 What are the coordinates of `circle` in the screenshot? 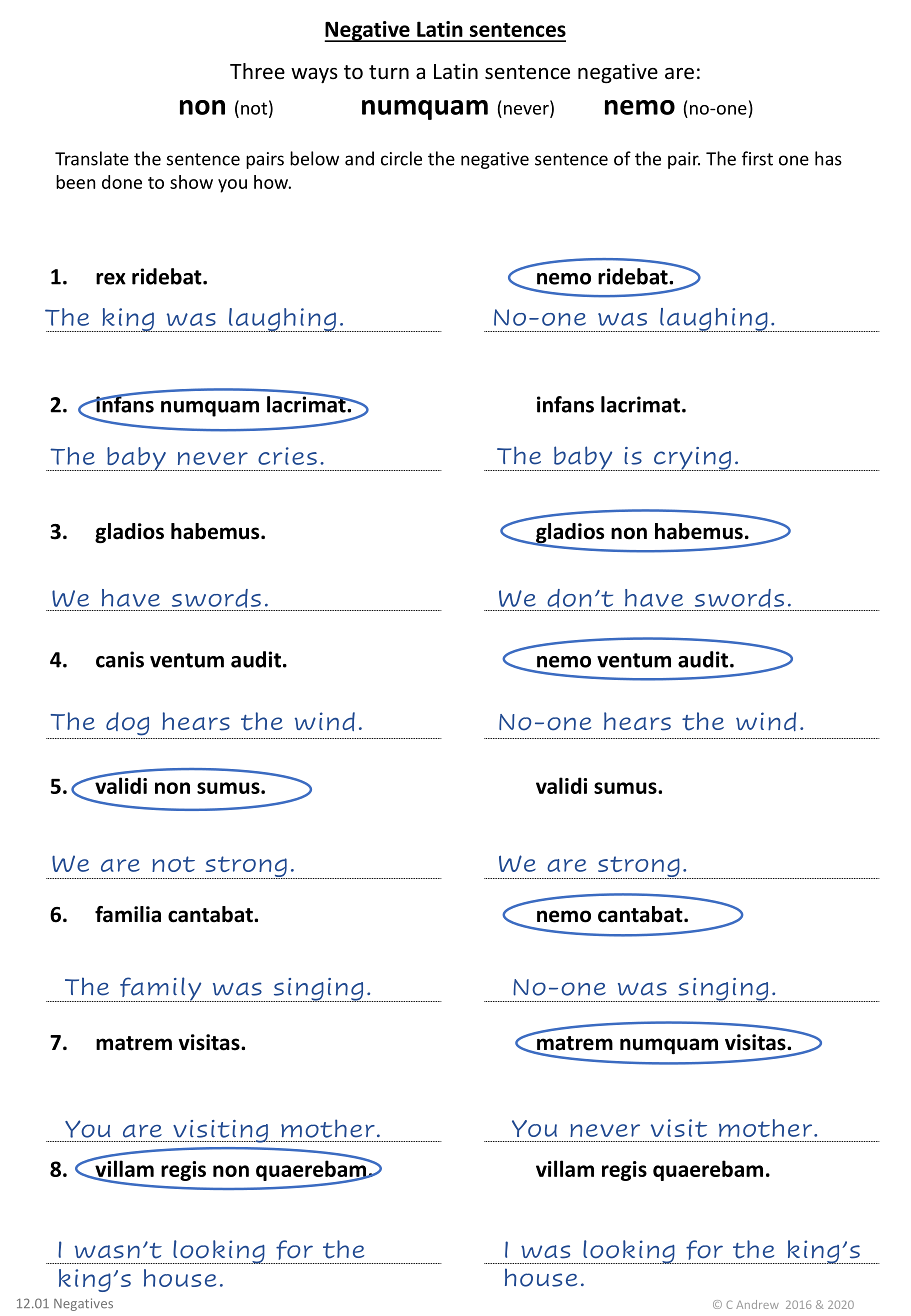 It's located at (401, 158).
